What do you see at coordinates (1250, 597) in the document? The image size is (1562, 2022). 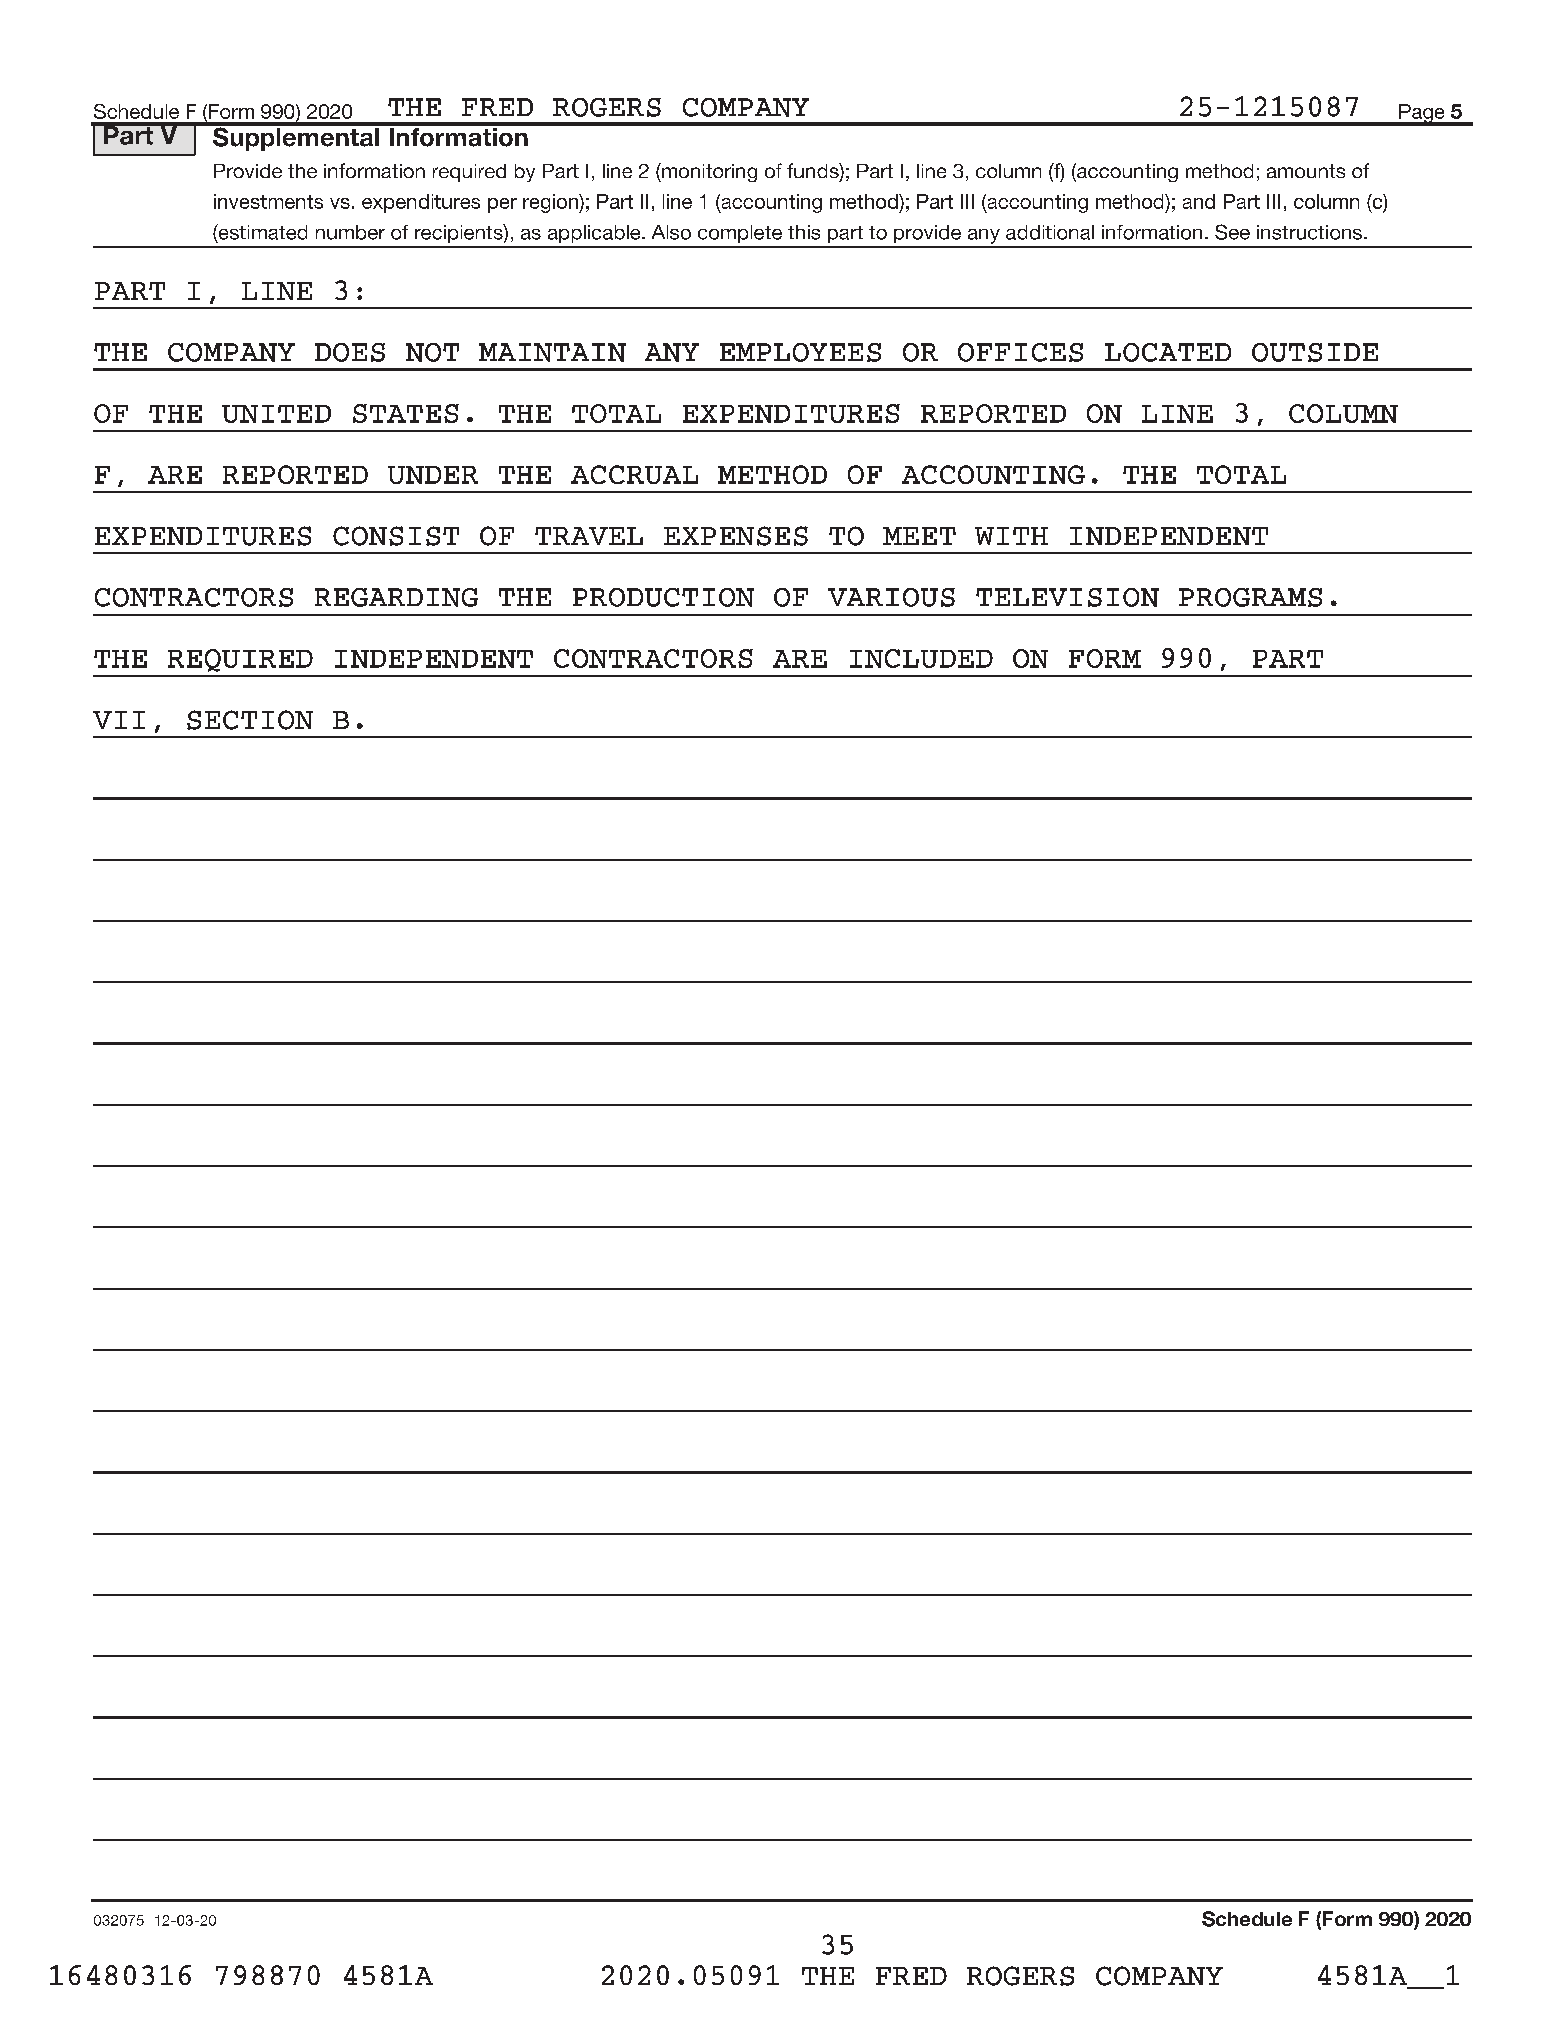 I see `PROGRAMS` at bounding box center [1250, 597].
